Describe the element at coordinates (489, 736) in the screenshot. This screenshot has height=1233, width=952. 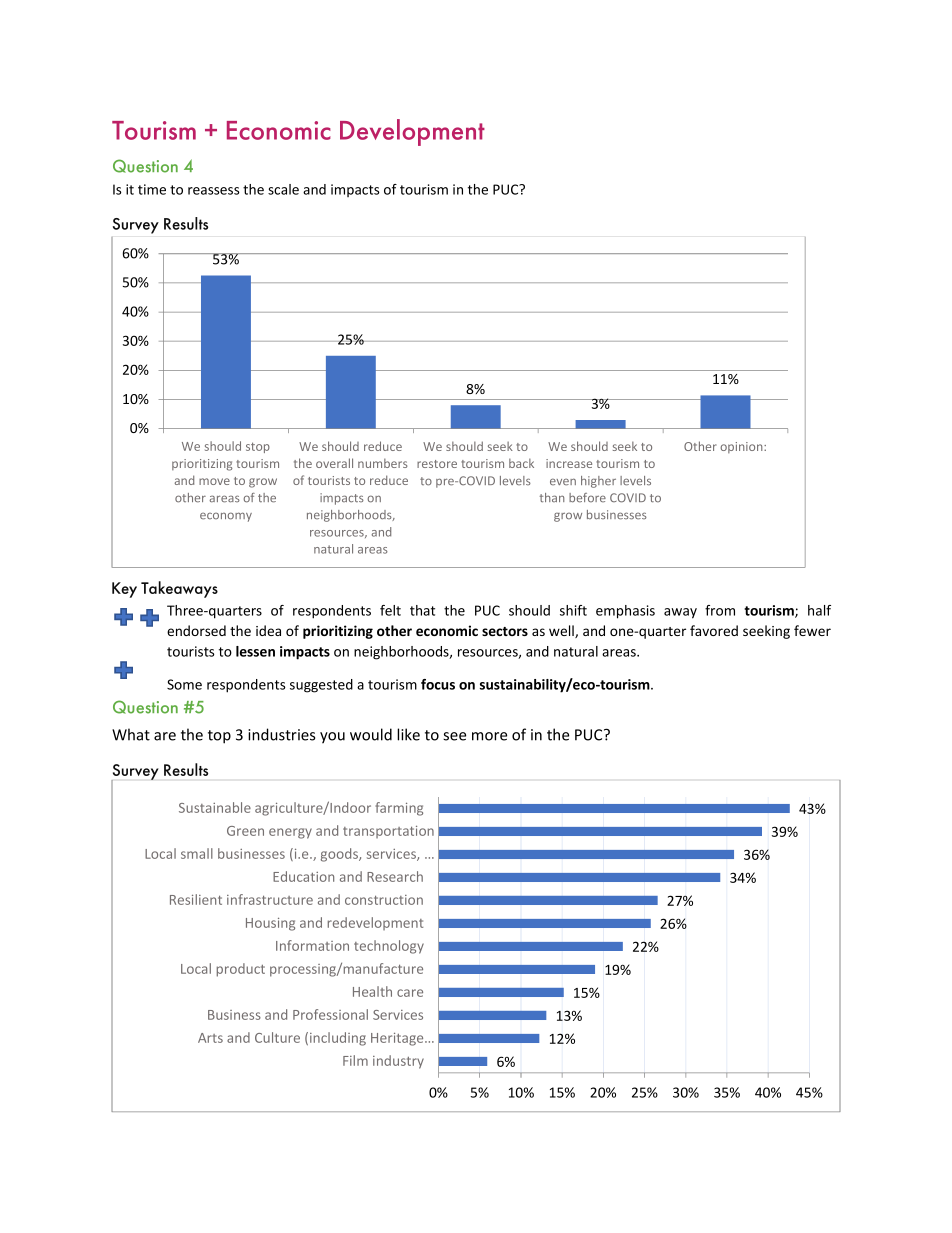
I see `more` at that location.
